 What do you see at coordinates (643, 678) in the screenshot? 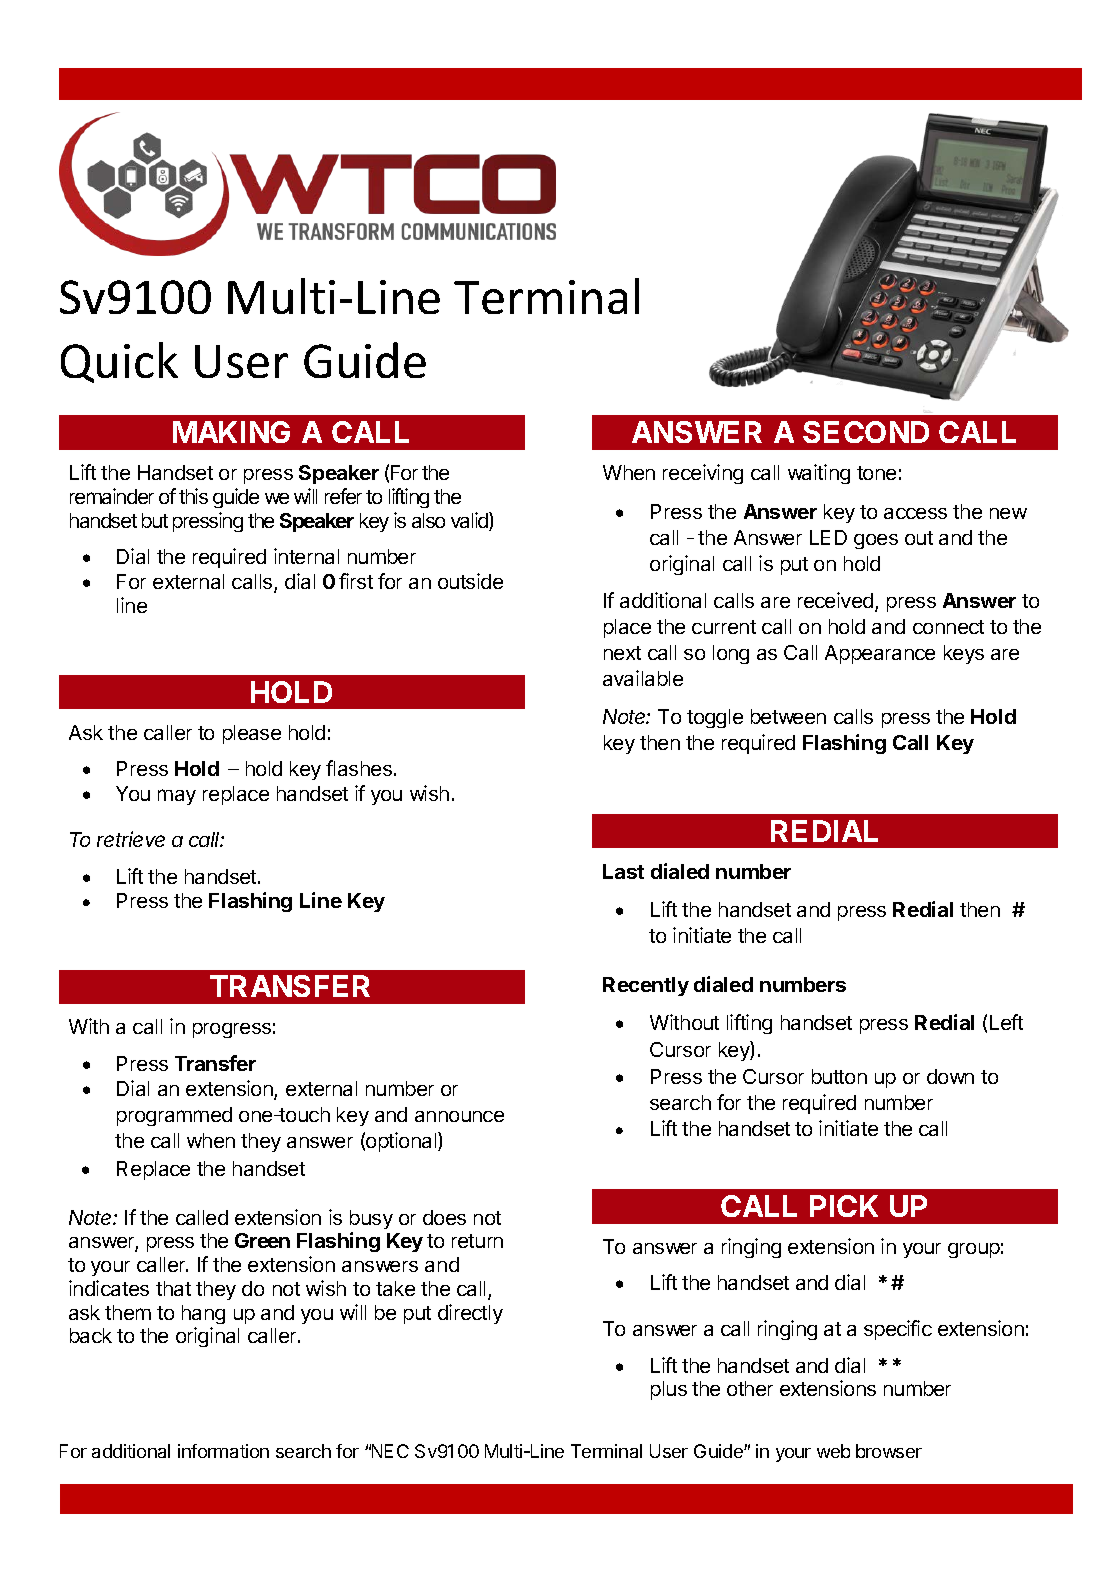
I see `available` at bounding box center [643, 678].
